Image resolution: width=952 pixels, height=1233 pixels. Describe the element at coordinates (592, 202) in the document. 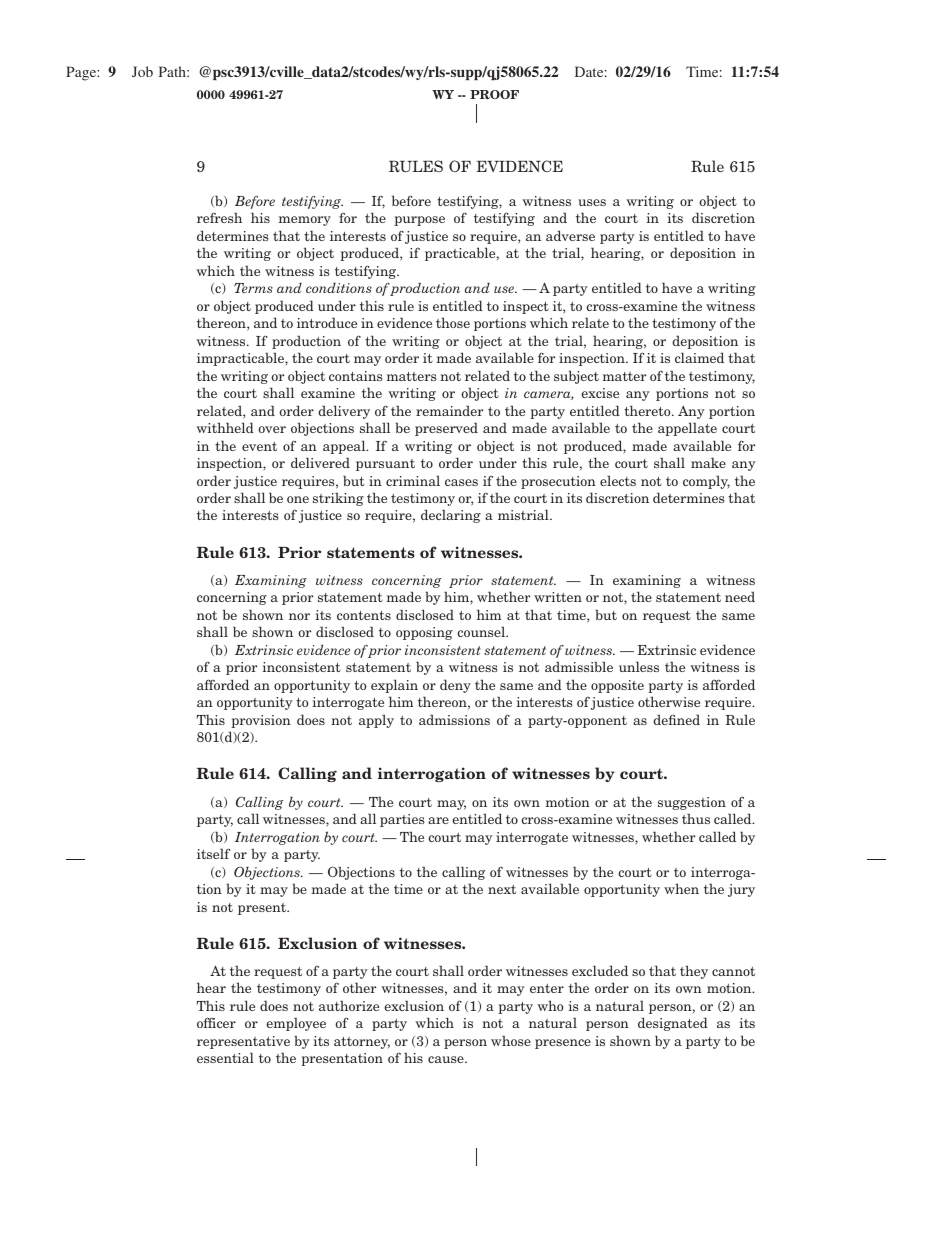

I see `uses` at that location.
